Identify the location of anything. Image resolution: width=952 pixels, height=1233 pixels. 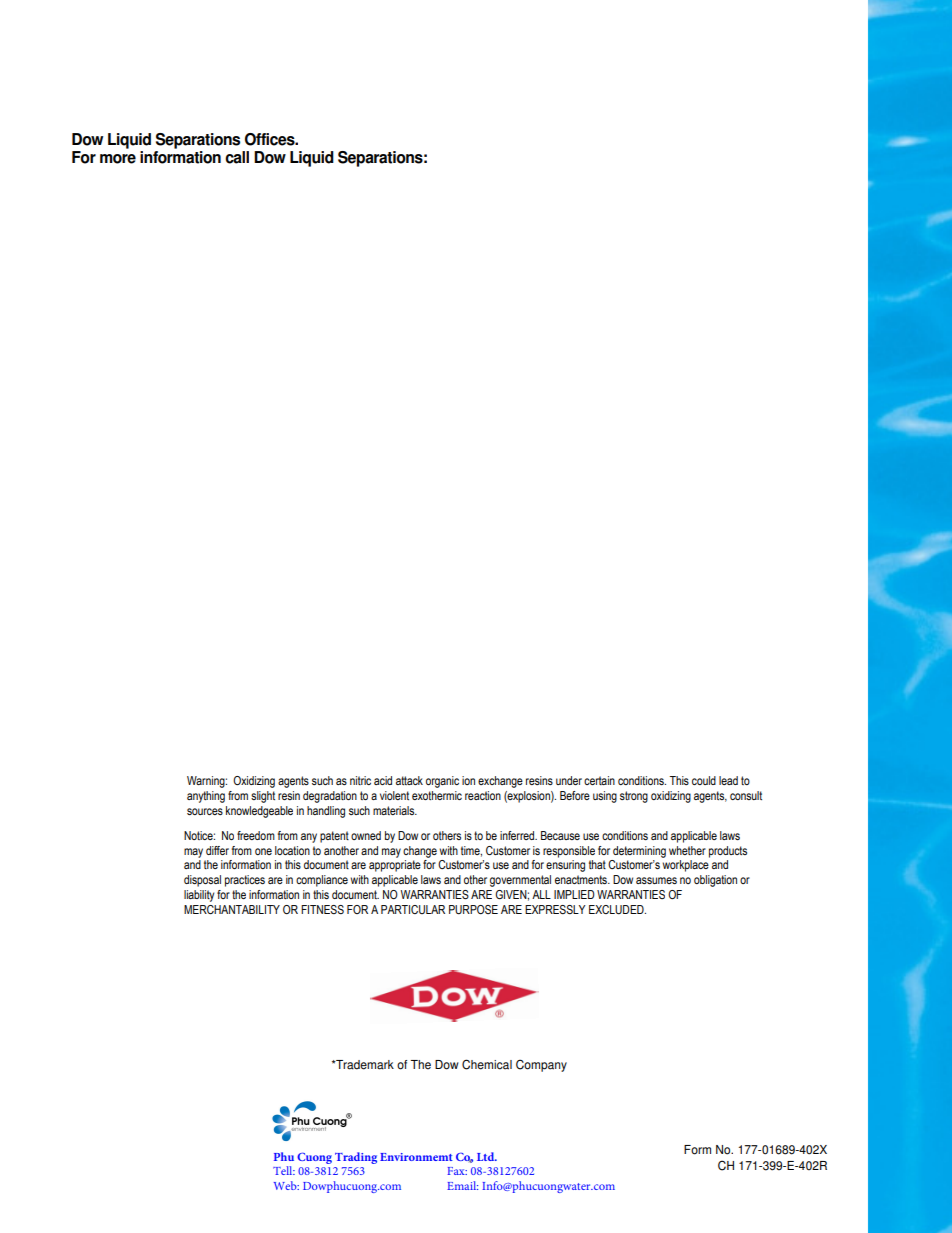
(206, 797).
